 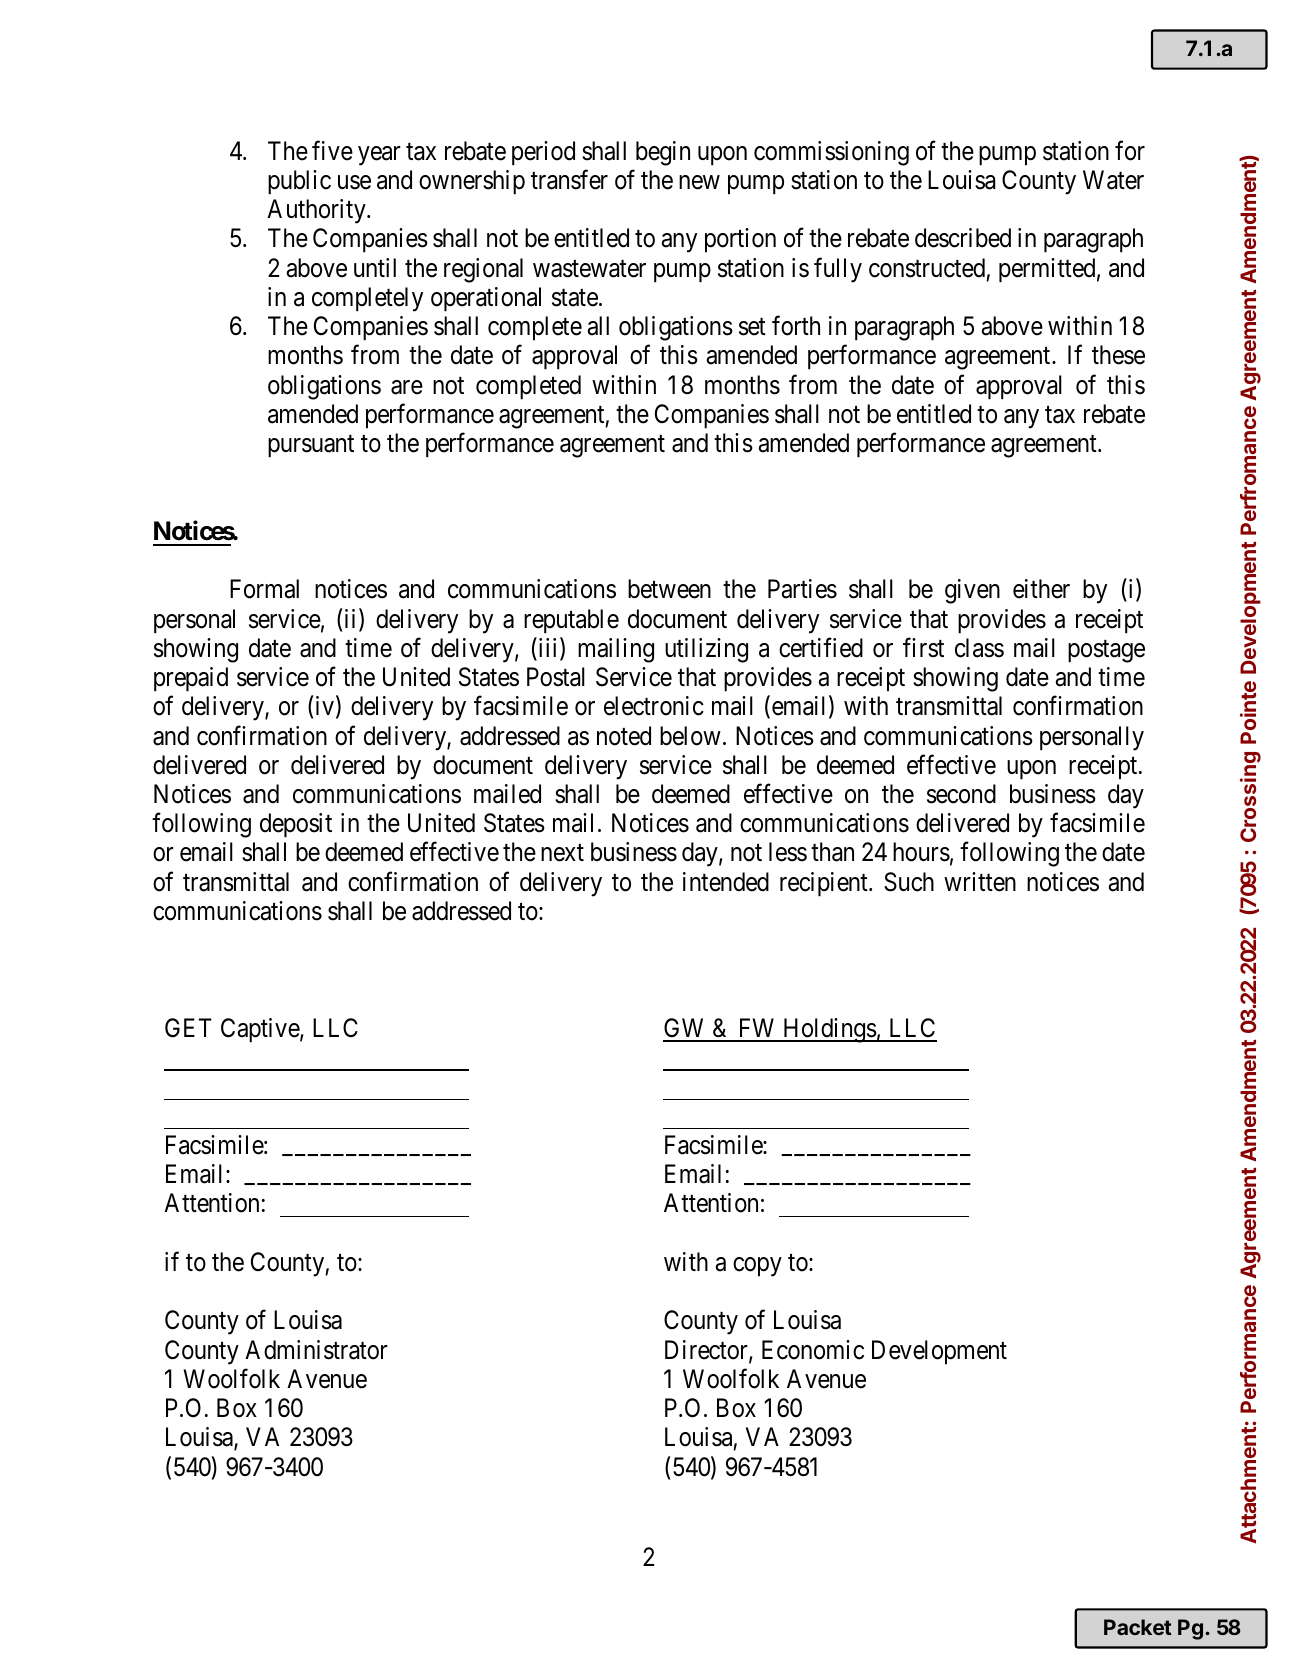 What do you see at coordinates (299, 182) in the screenshot?
I see `public` at bounding box center [299, 182].
